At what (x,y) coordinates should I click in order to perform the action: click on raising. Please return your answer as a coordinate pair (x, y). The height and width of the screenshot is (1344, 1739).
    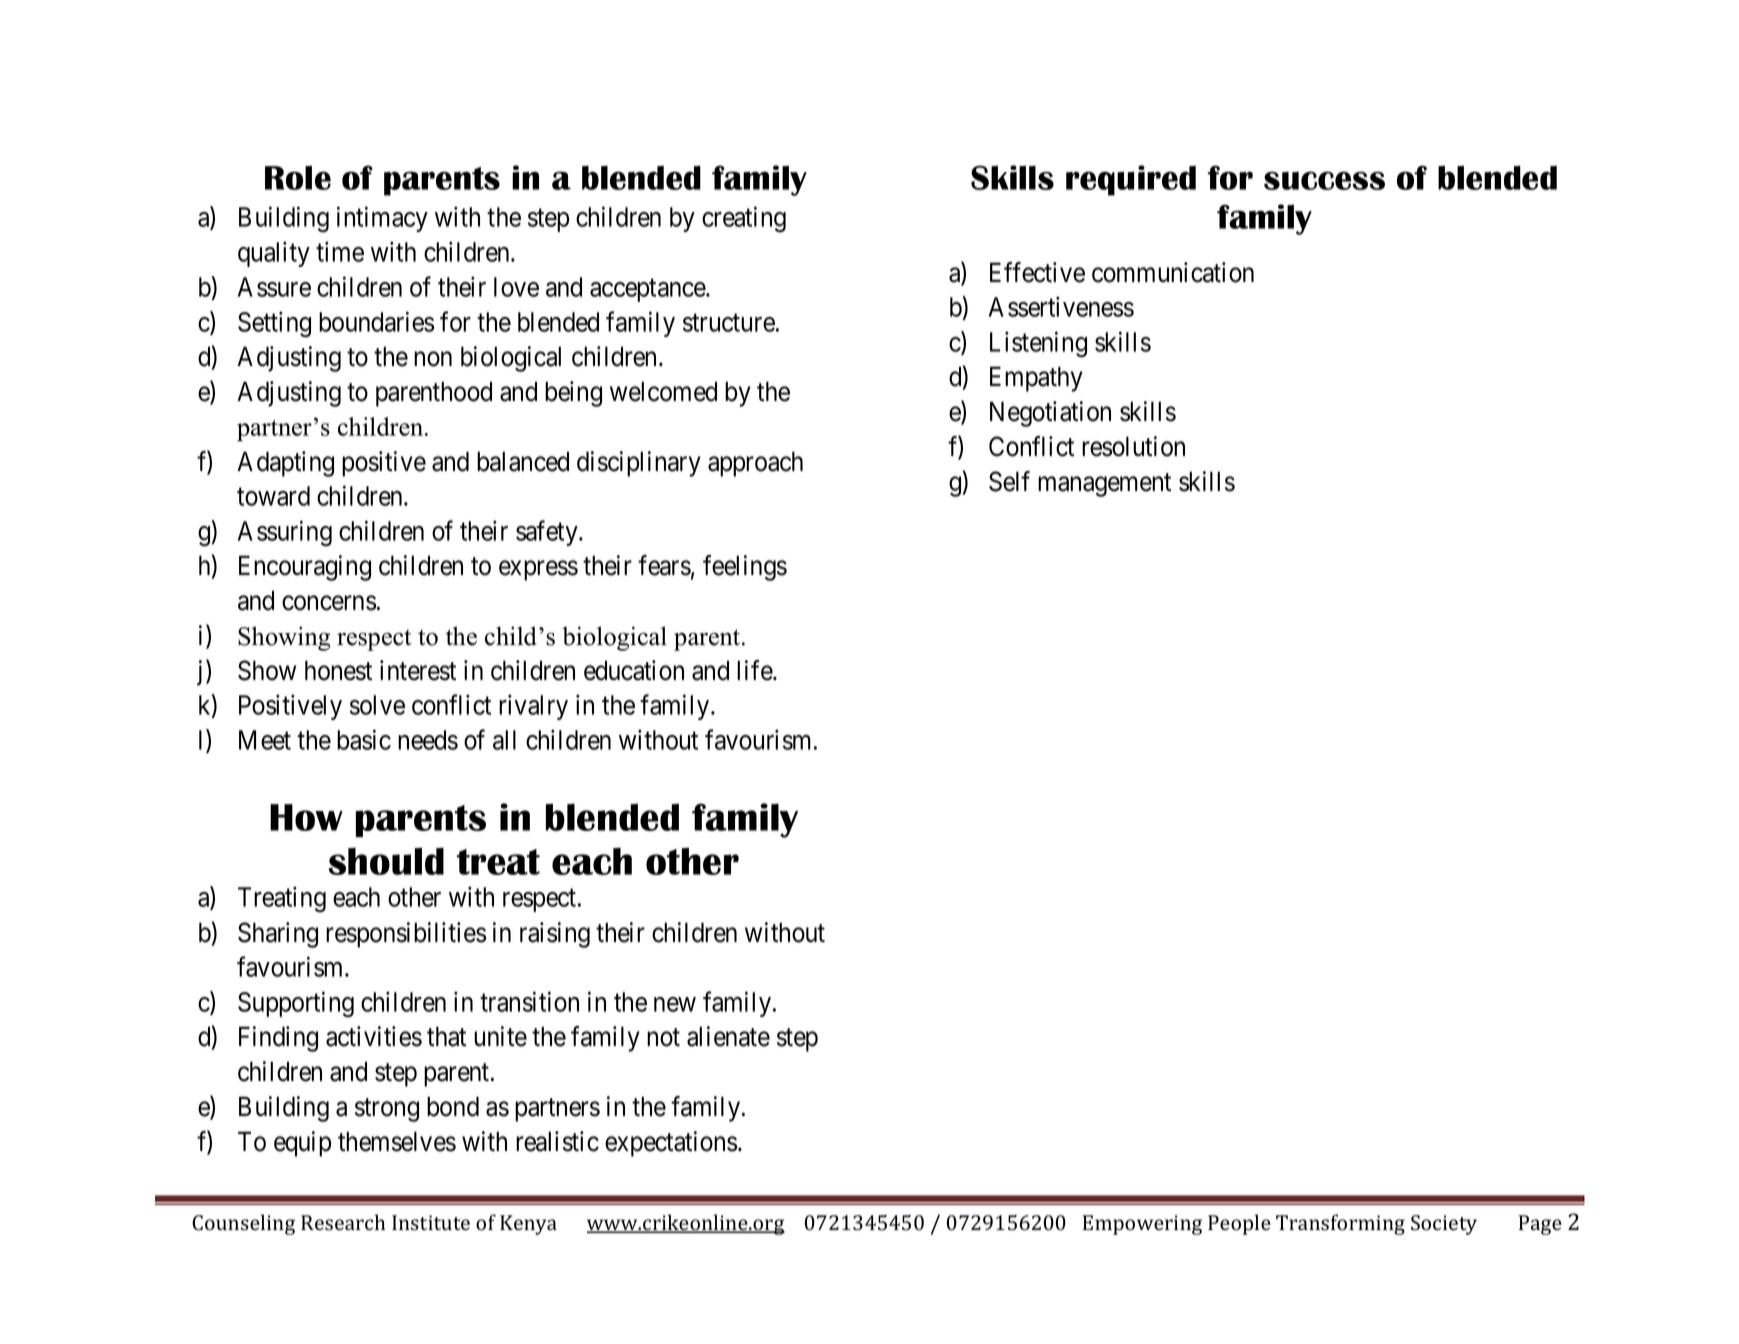
    Looking at the image, I should click on (555, 935).
